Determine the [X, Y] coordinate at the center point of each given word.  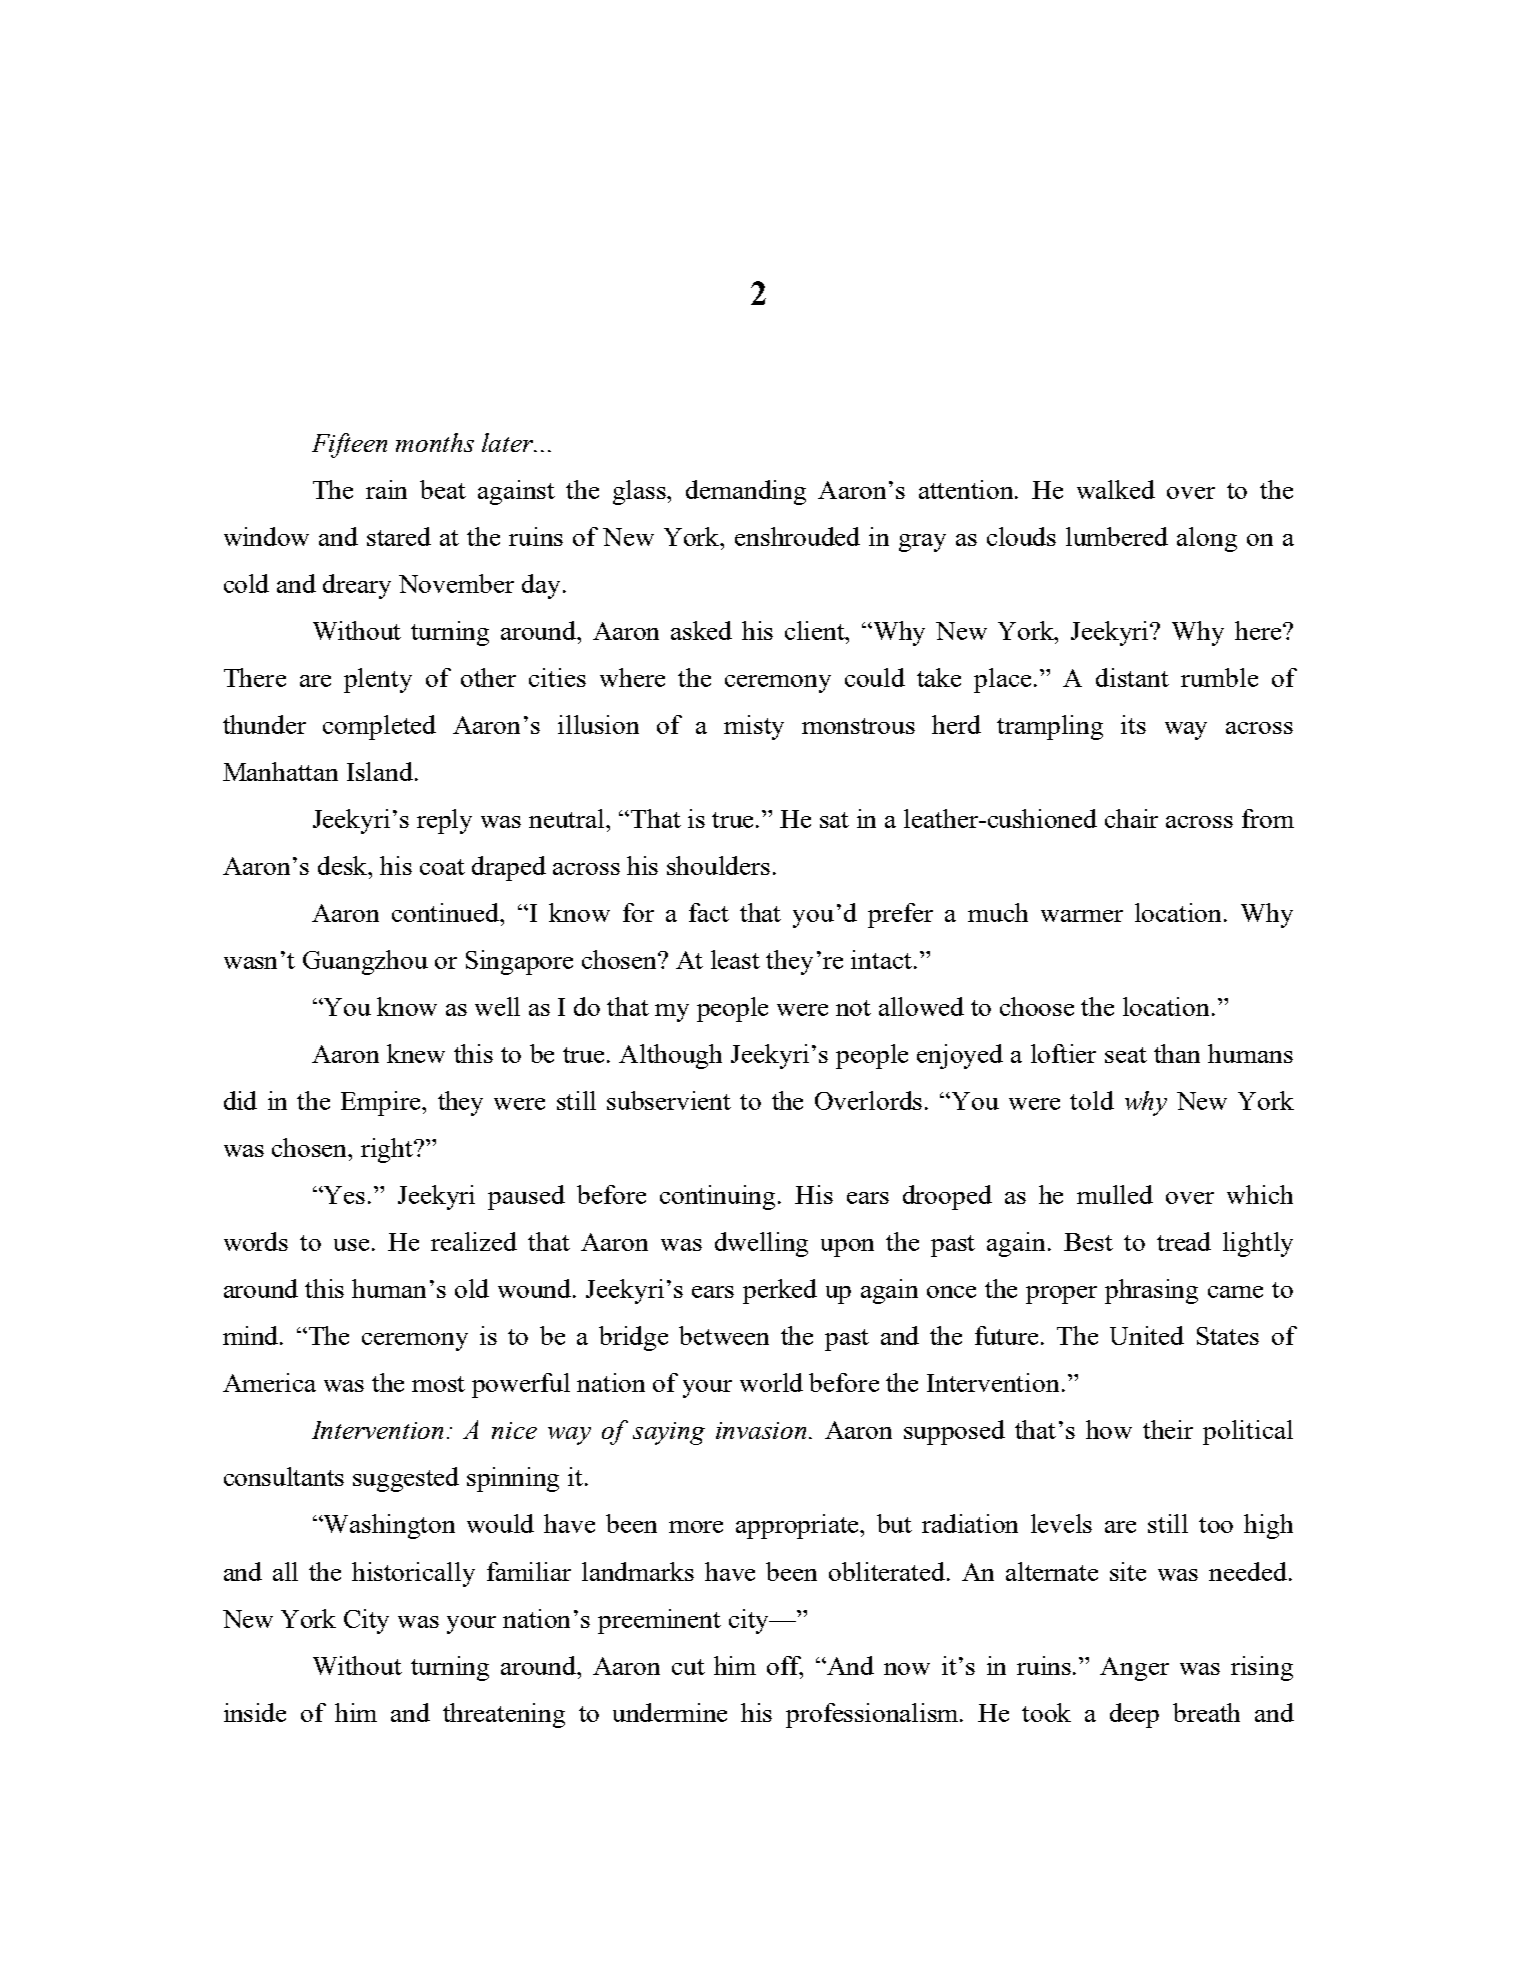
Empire [382, 1103]
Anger [1134, 1669]
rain [386, 489]
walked [1116, 489]
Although [670, 1056]
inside [255, 1712]
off [785, 1666]
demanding [746, 492]
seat [1126, 1055]
